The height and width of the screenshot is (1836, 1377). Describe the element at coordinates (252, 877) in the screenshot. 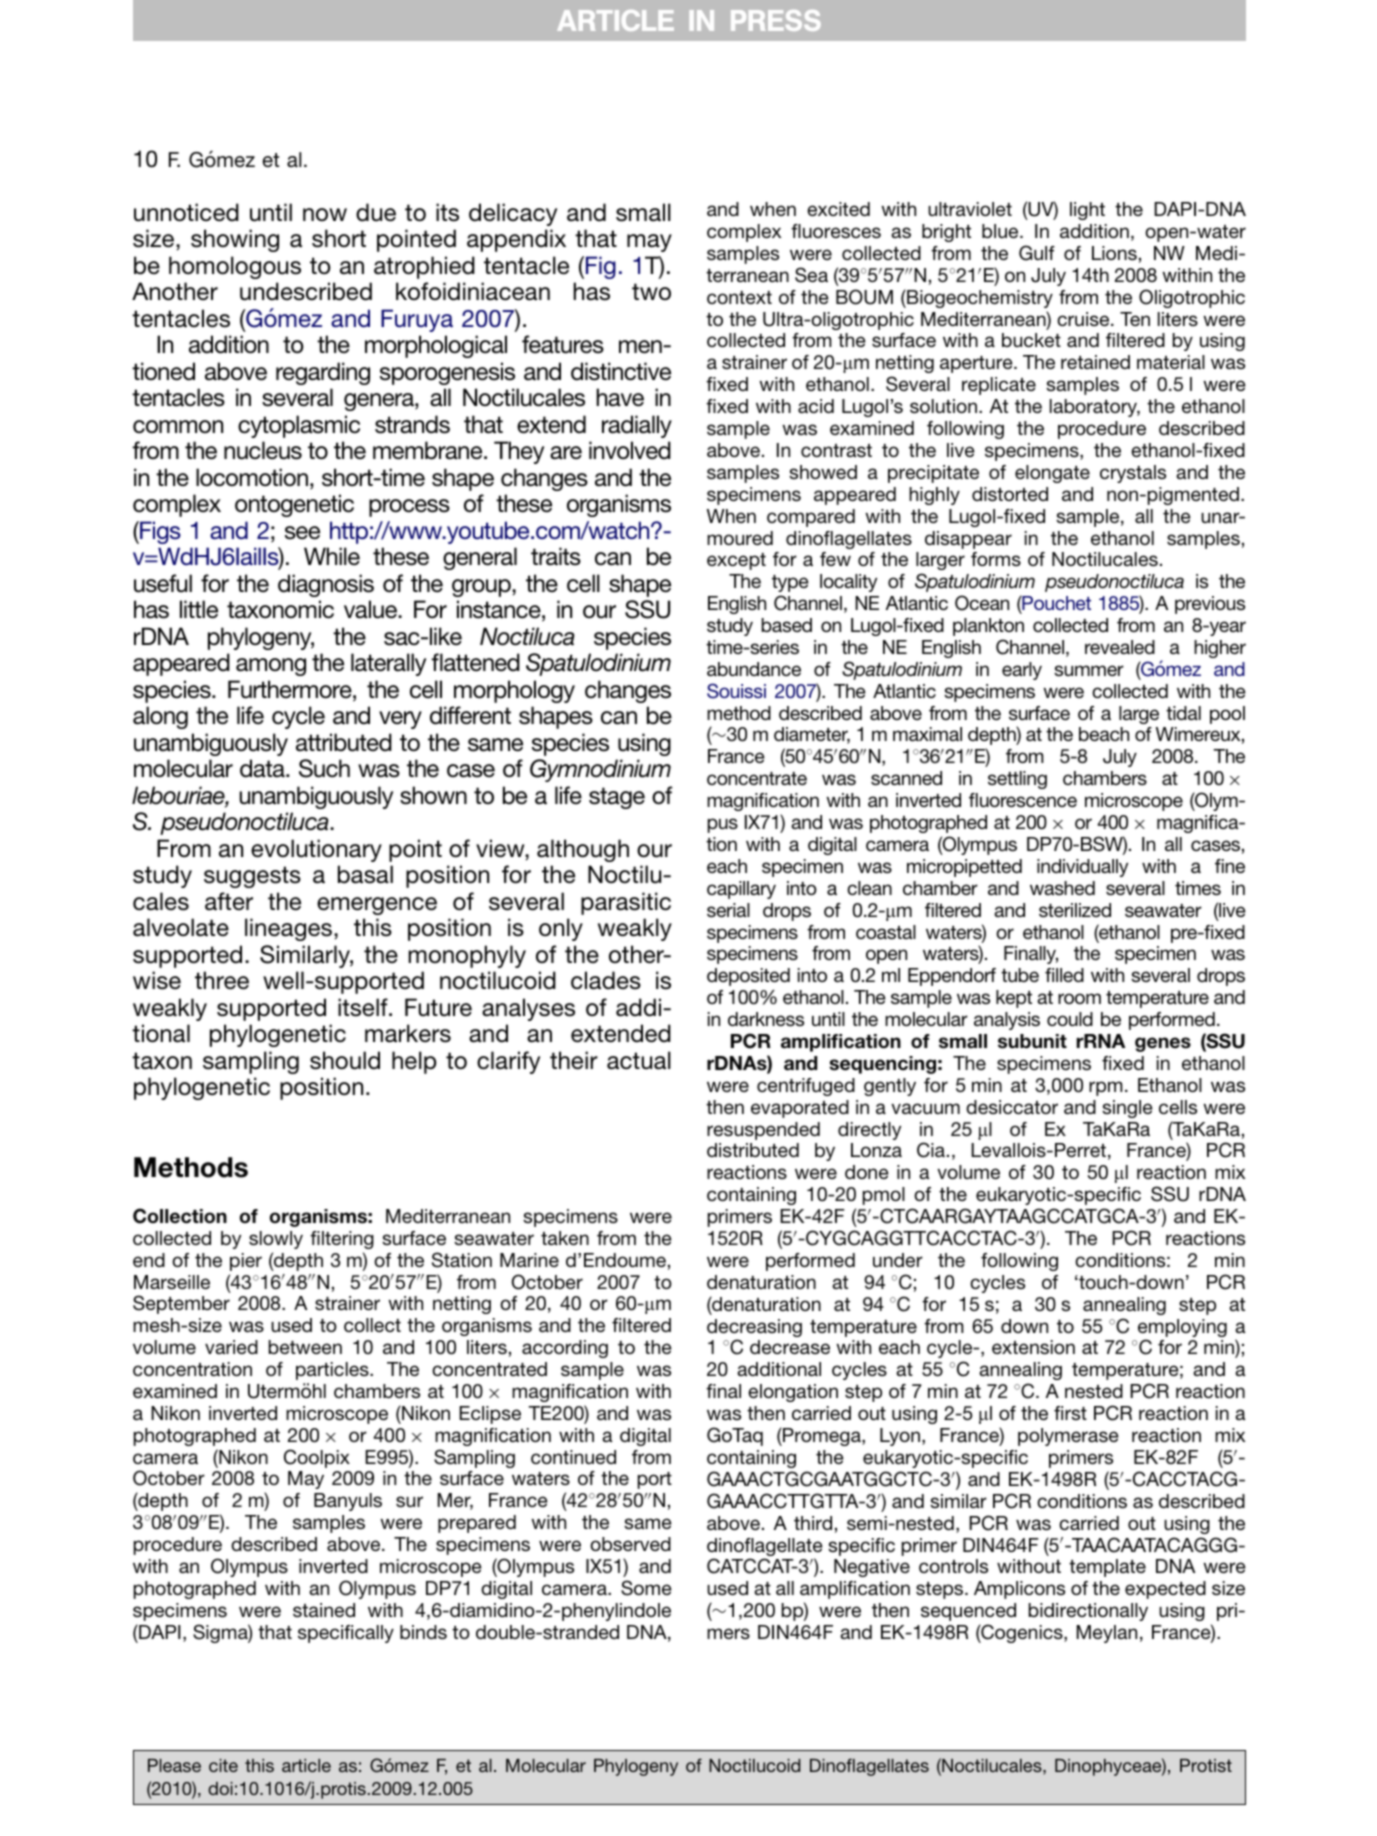

I see `suggests` at that location.
